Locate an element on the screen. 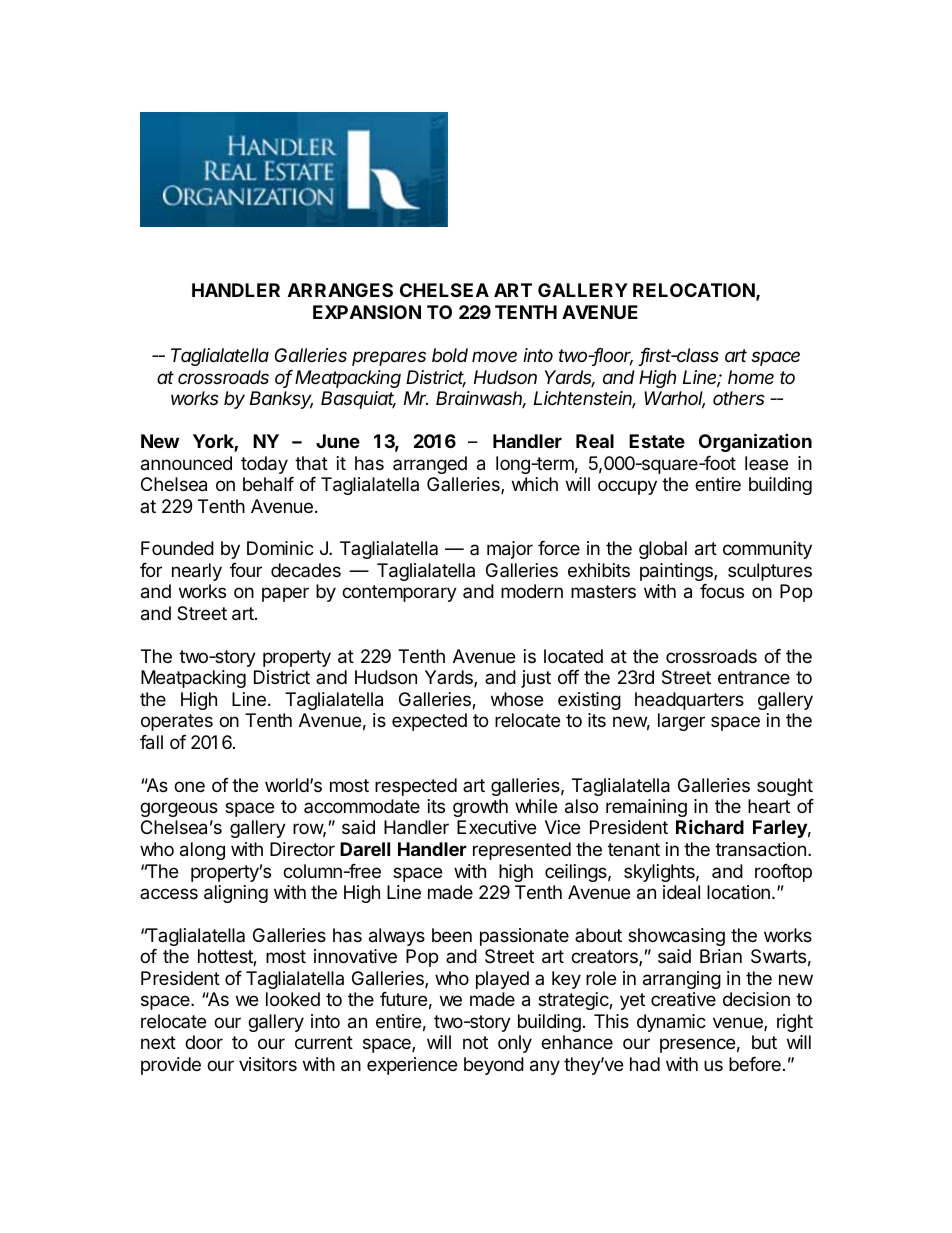 This screenshot has height=1233, width=952. presence is located at coordinates (697, 1045).
